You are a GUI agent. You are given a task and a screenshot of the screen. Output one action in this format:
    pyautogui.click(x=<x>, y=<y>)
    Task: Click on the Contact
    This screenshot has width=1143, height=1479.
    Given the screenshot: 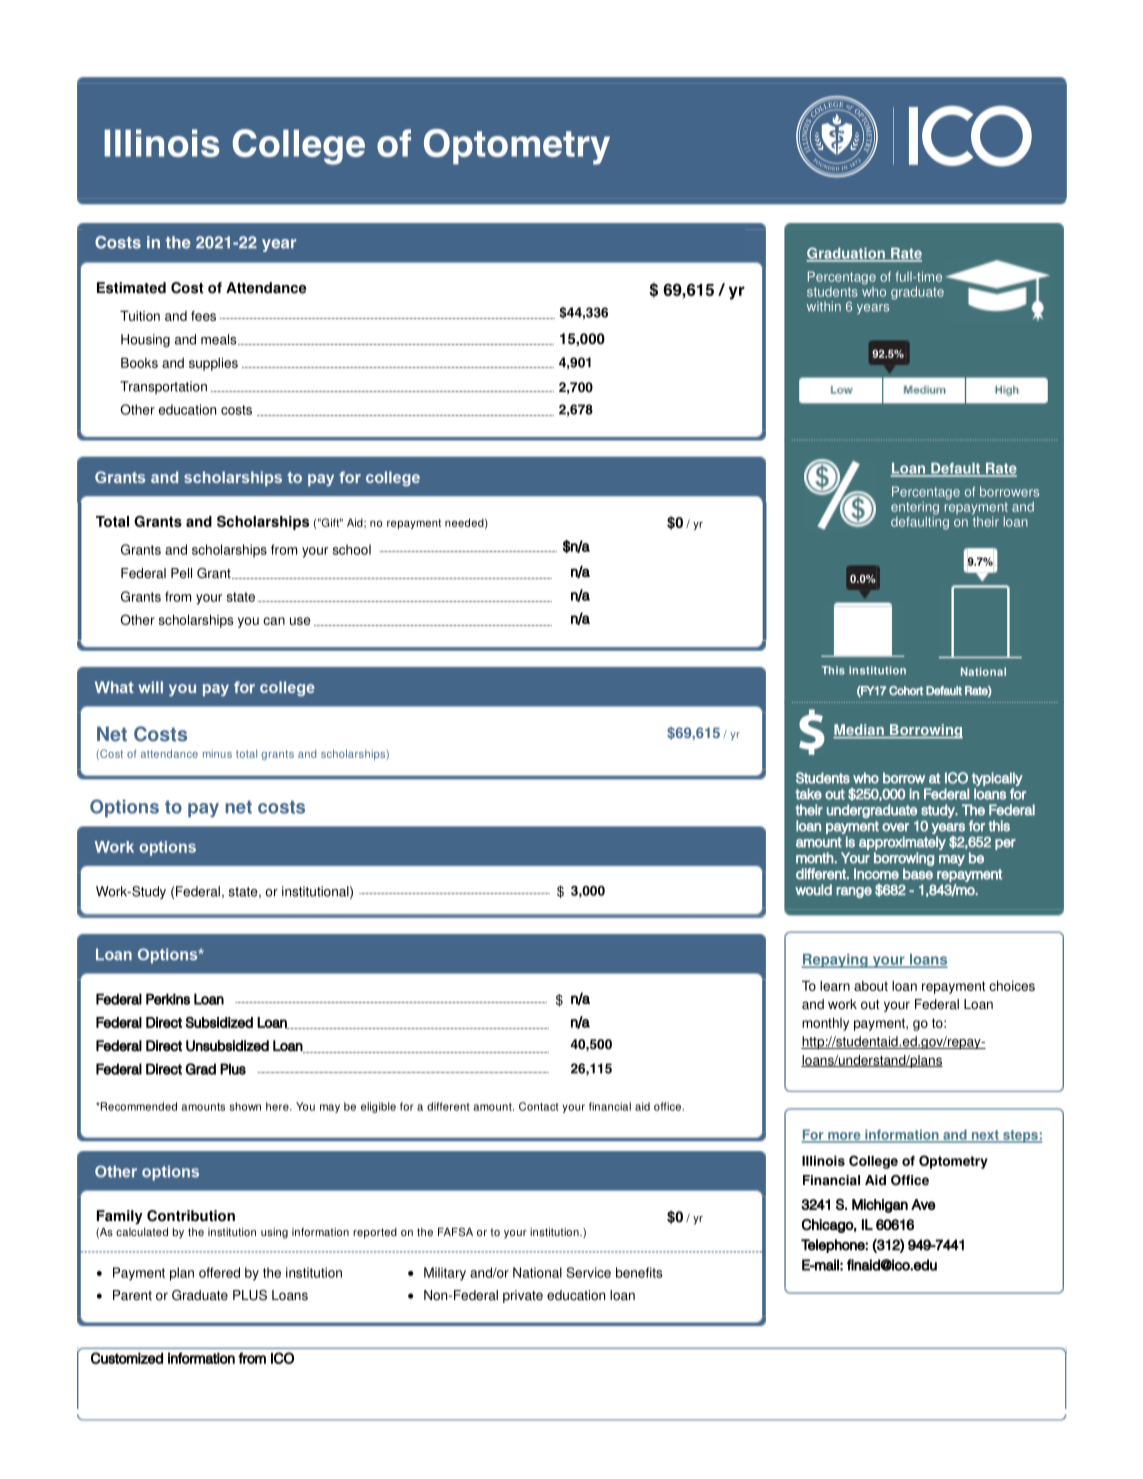 What is the action you would take?
    pyautogui.click(x=539, y=1106)
